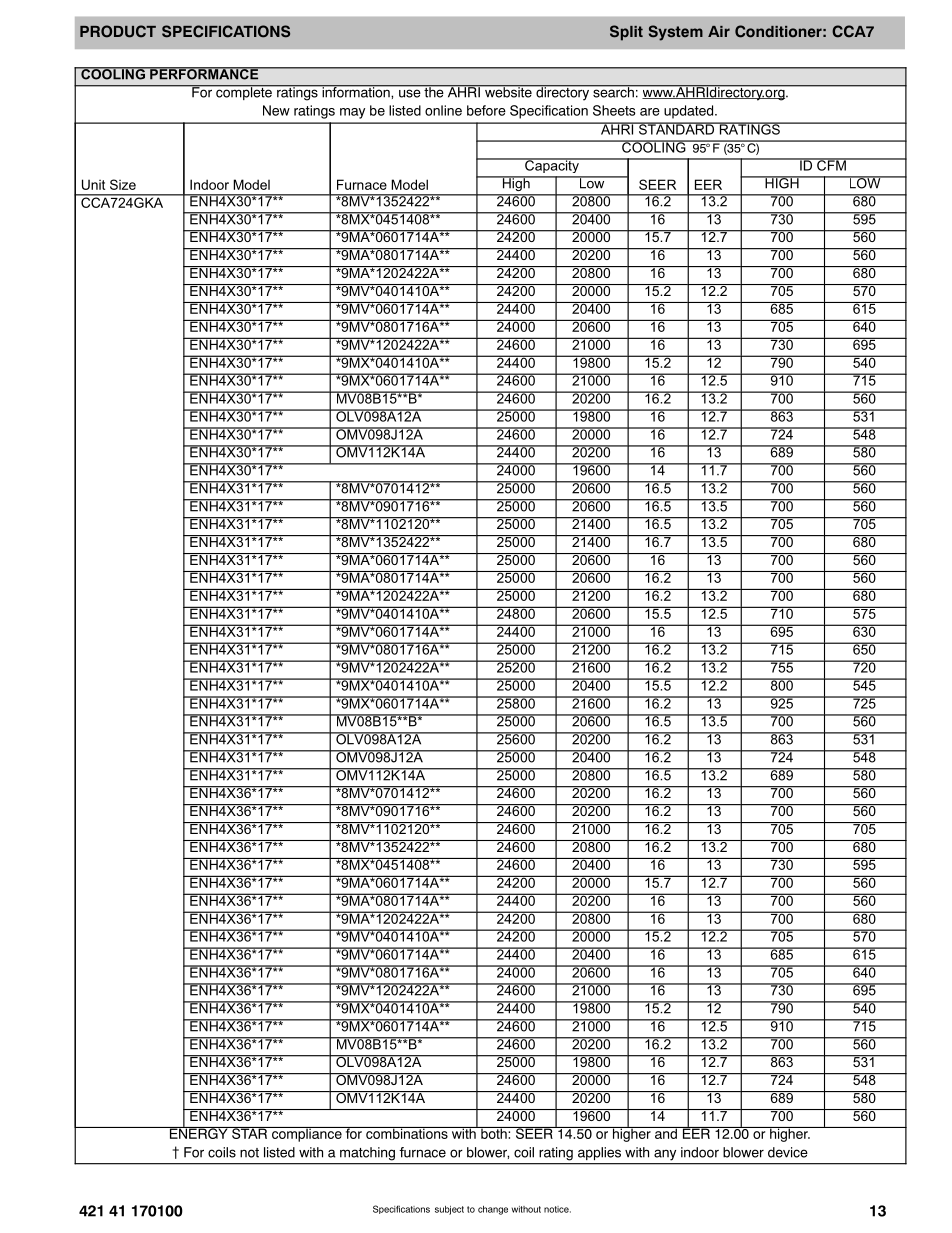  Describe the element at coordinates (198, 1132) in the page. I see `ENERGY` at that location.
